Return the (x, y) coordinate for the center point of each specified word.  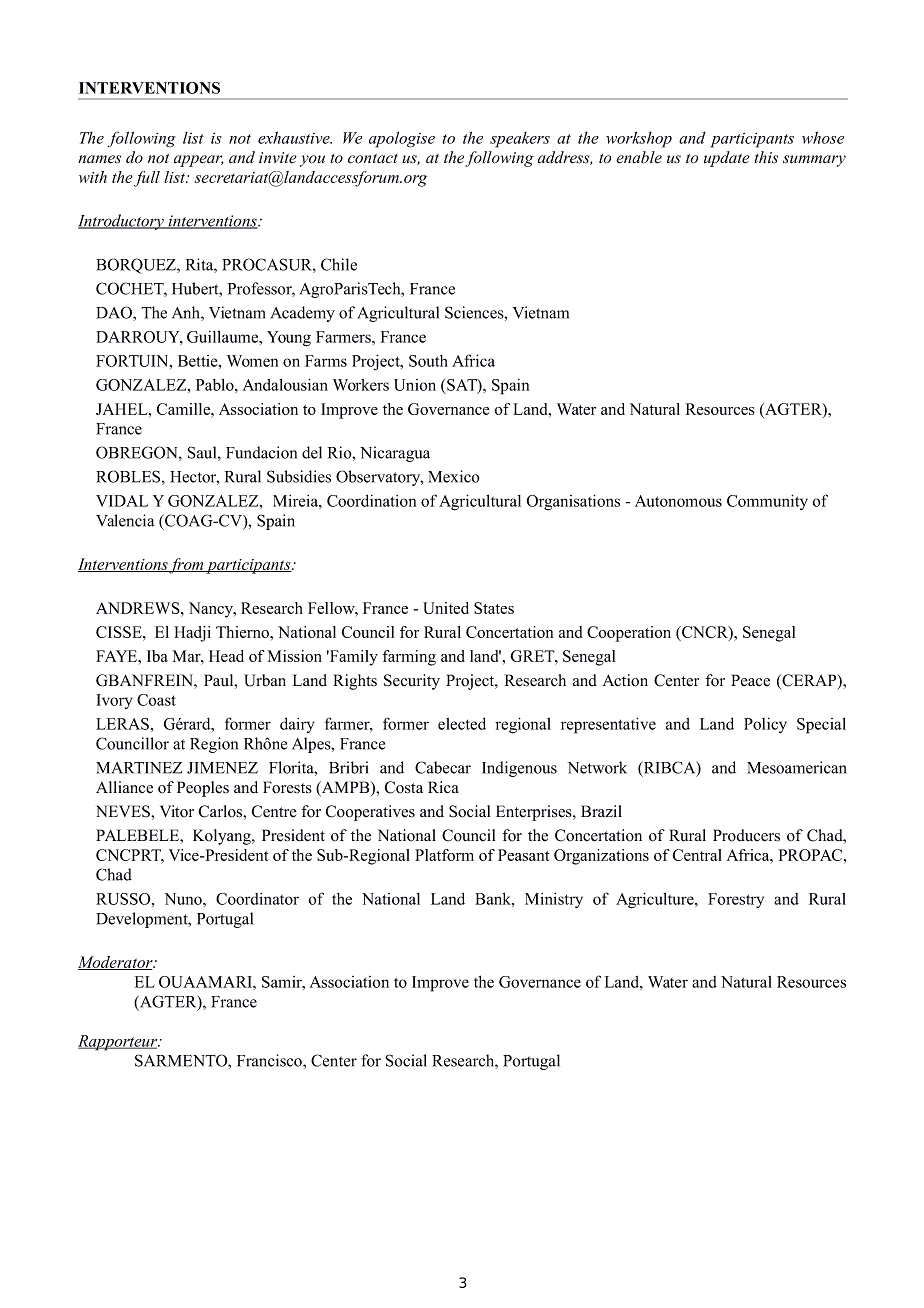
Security (412, 682)
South (428, 361)
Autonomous (678, 501)
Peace (750, 680)
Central (697, 855)
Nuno (184, 899)
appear (199, 161)
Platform (444, 855)
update (727, 159)
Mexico (454, 476)
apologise (402, 139)
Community (767, 502)
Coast (156, 700)
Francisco (270, 1060)
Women (252, 361)
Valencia (125, 520)
